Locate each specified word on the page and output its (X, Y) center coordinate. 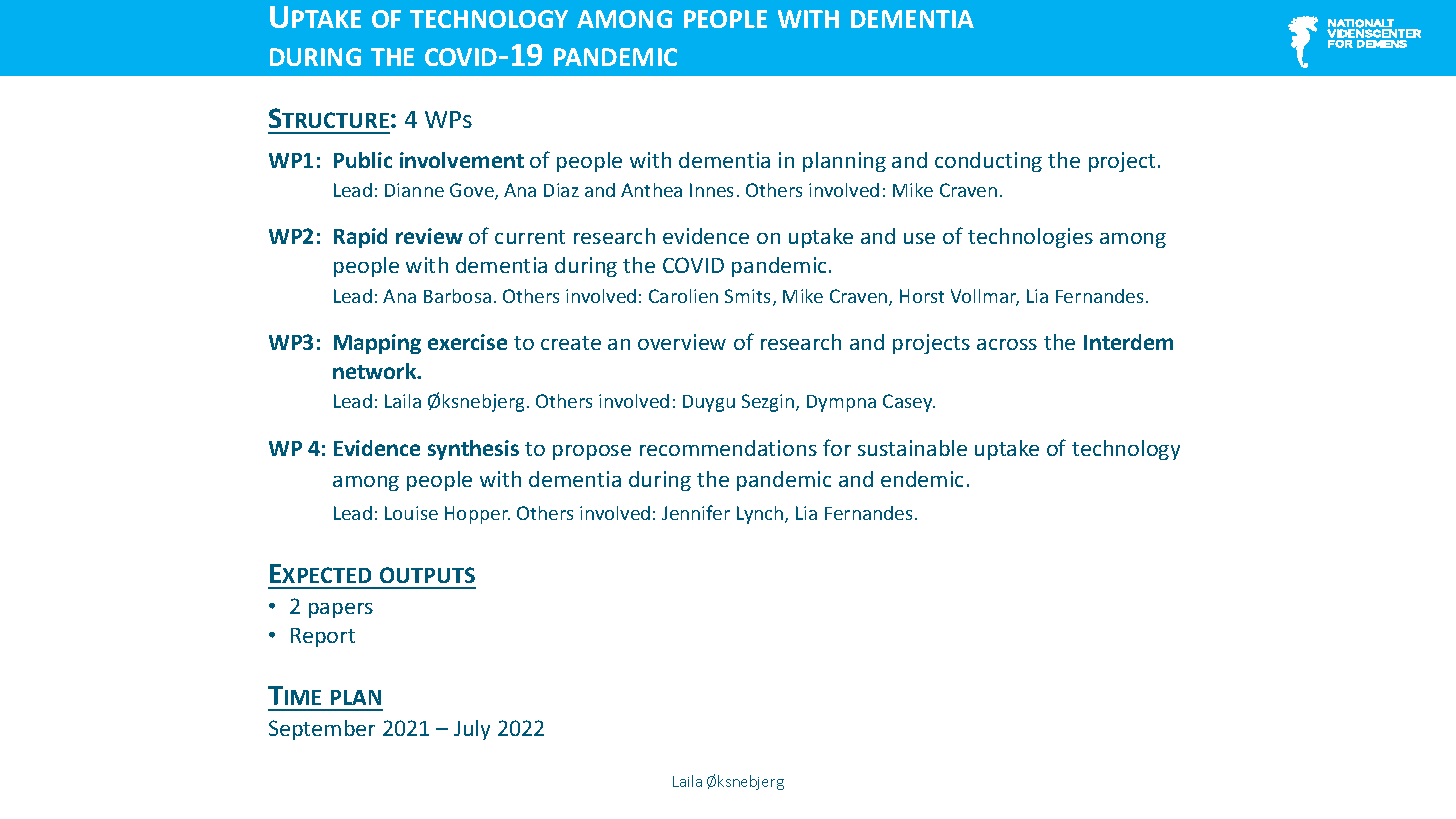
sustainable (912, 448)
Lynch (761, 515)
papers (341, 610)
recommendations (728, 448)
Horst (922, 296)
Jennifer (696, 512)
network (376, 371)
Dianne (414, 190)
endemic (922, 479)
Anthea (651, 190)
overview (682, 342)
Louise (411, 513)
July (472, 730)
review (429, 236)
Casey (909, 403)
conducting (988, 162)
